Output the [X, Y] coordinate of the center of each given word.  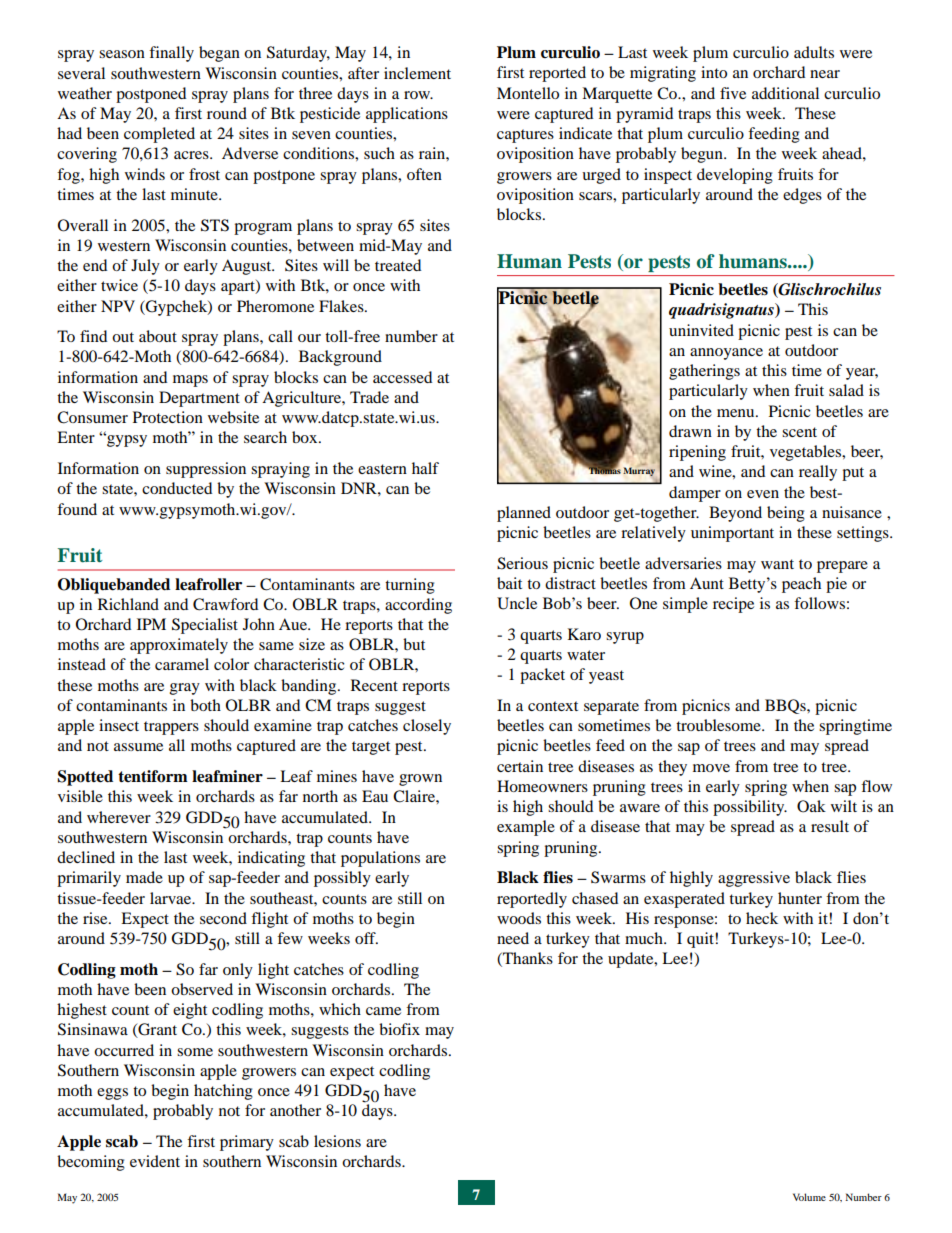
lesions [337, 1141]
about [158, 336]
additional [785, 93]
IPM [151, 624]
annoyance [726, 354]
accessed [402, 377]
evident [155, 1161]
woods [519, 918]
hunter [800, 898]
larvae [172, 898]
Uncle [517, 603]
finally [171, 54]
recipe [733, 605]
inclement [417, 73]
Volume [809, 1197]
